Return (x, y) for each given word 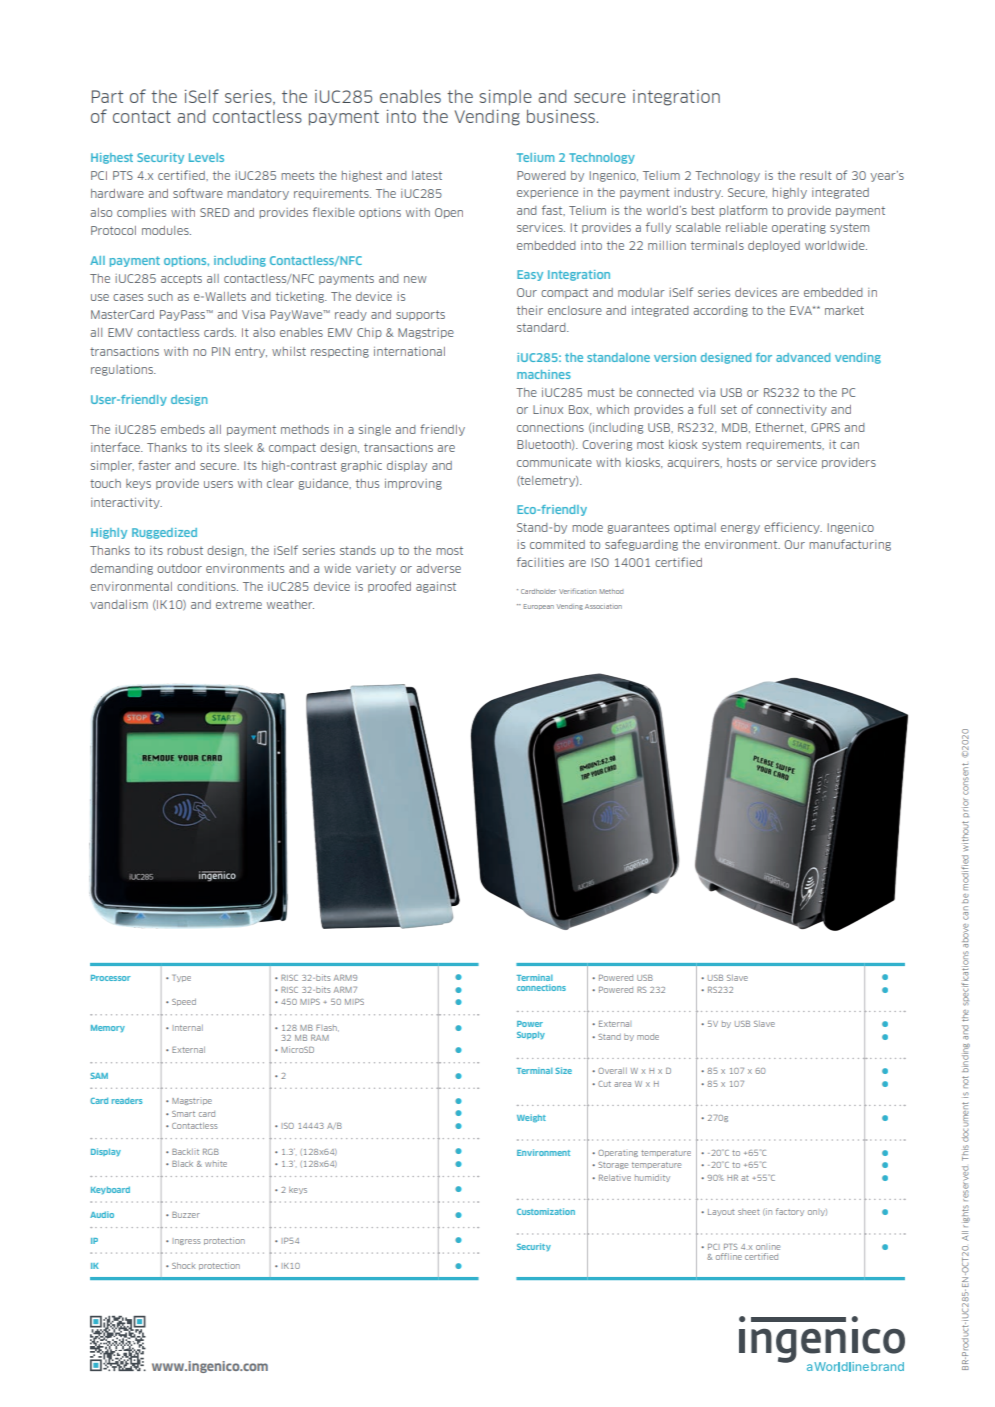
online (768, 1246)
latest (427, 175)
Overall (612, 1071)
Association (603, 606)
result (816, 175)
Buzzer (186, 1215)
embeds (183, 429)
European (538, 607)
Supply (531, 1035)
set (729, 409)
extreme (239, 604)
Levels (206, 157)
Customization (546, 1211)
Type (182, 978)
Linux (548, 409)
